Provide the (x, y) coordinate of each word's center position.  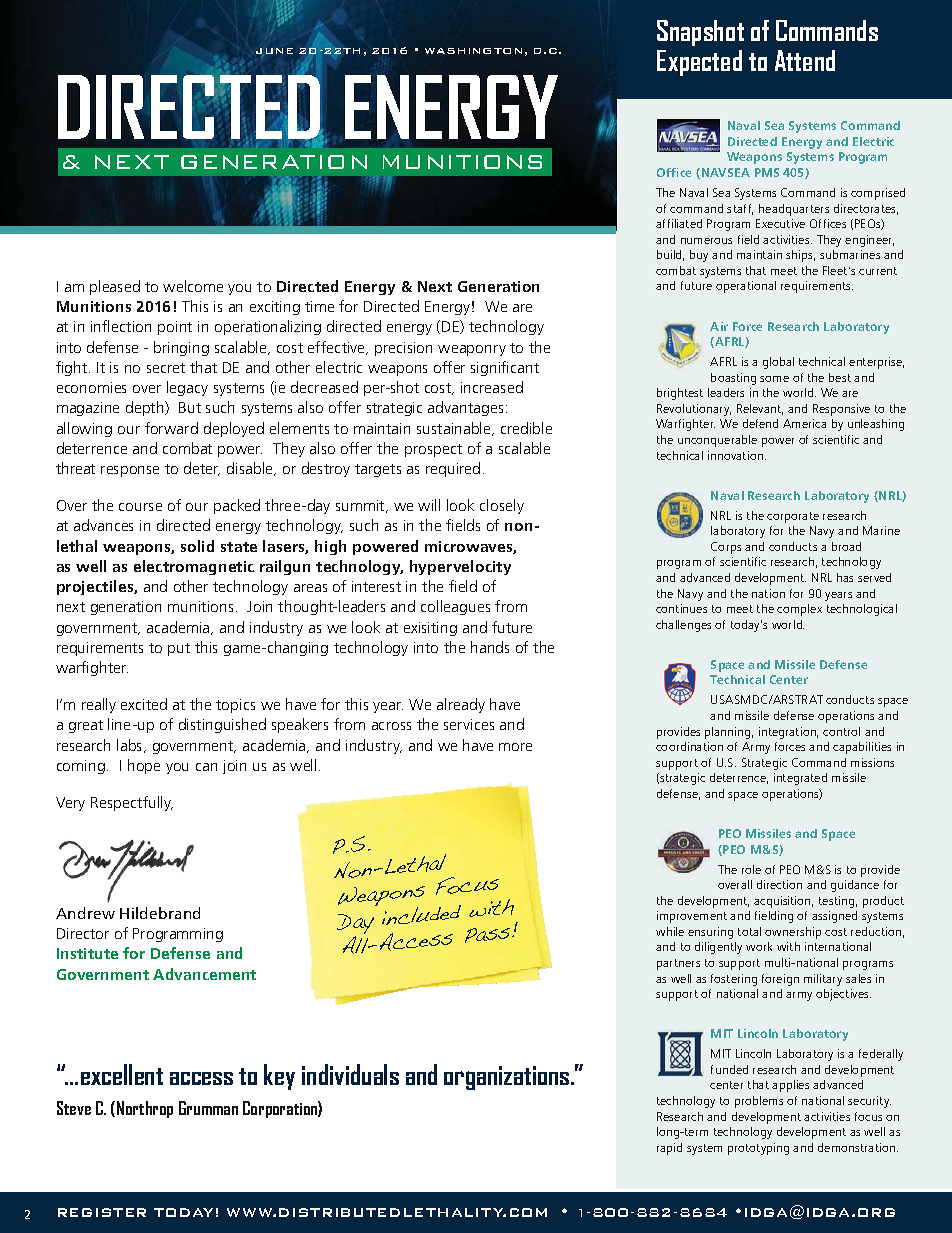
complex (799, 610)
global (778, 363)
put (179, 649)
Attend (805, 60)
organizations (508, 1078)
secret (166, 368)
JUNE (274, 52)
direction (779, 884)
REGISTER (102, 1212)
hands (490, 647)
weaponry (472, 350)
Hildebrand (160, 913)
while (670, 931)
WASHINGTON (473, 51)
